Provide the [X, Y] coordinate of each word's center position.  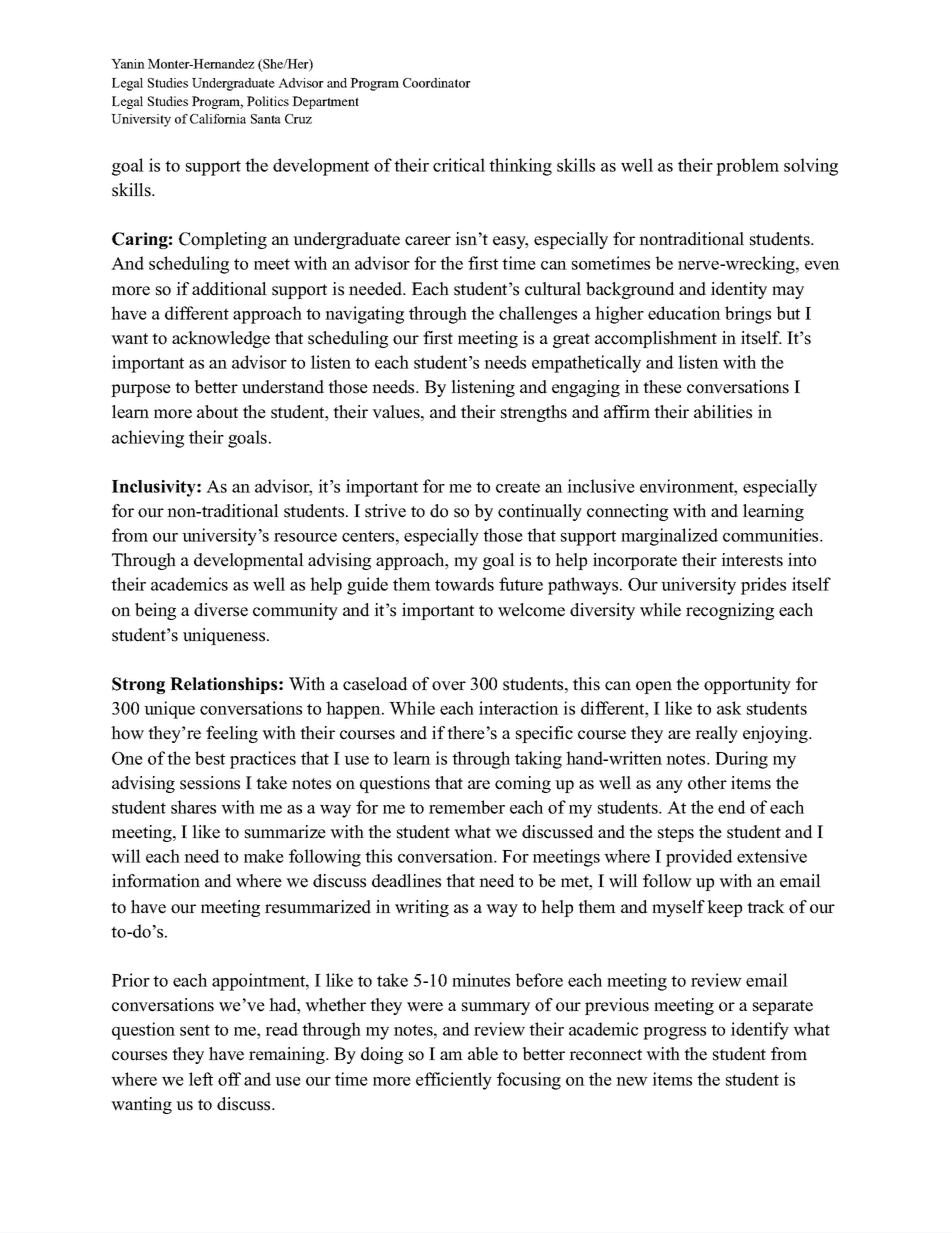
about [217, 412]
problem [747, 167]
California [218, 119]
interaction [519, 708]
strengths [534, 413]
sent [195, 1030]
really [716, 734]
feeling [232, 734]
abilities [723, 412]
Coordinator [437, 83]
